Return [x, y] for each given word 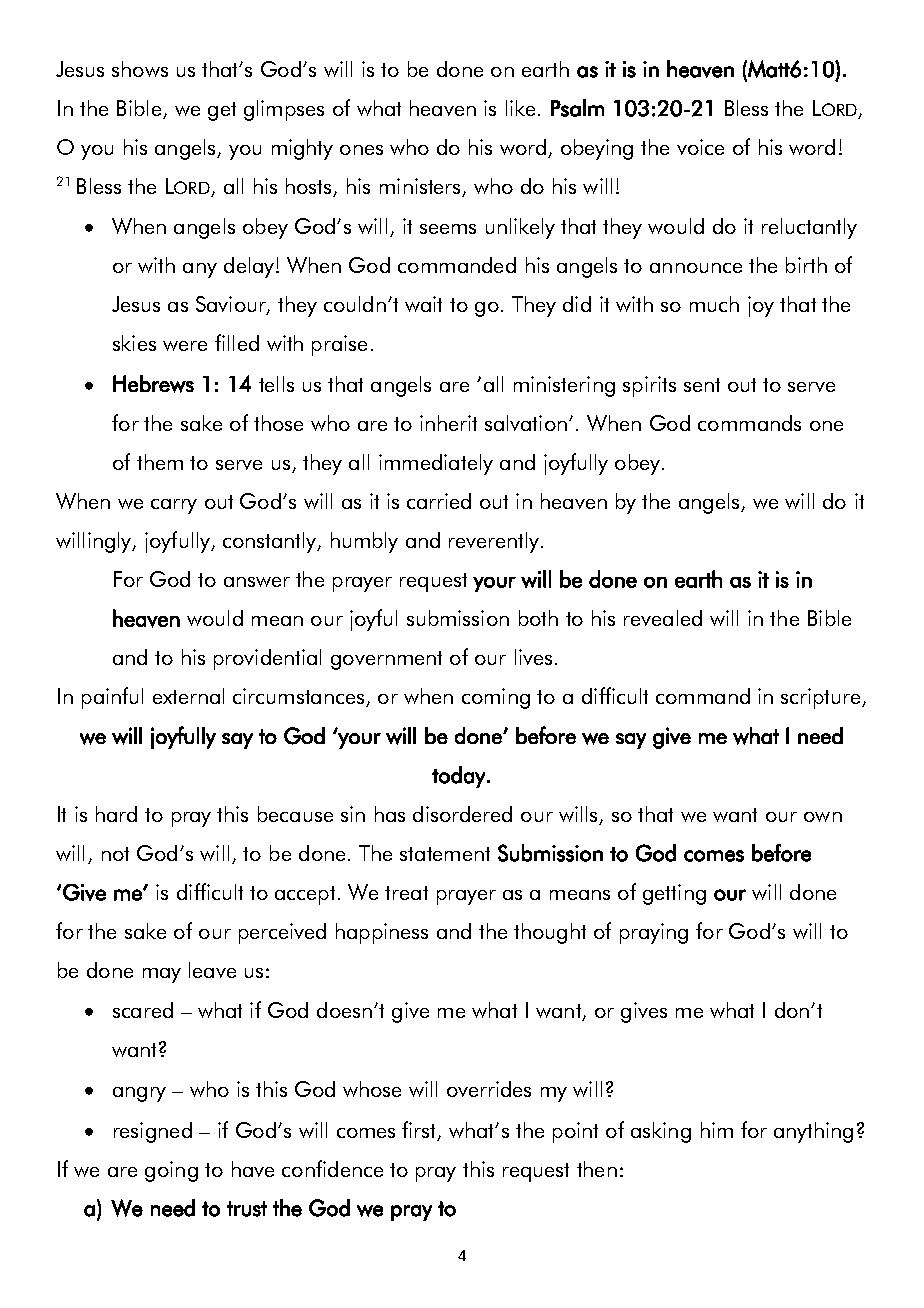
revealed [663, 618]
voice [700, 147]
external [188, 696]
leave [212, 970]
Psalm [577, 108]
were [185, 346]
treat [406, 893]
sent [702, 385]
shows [140, 69]
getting [674, 894]
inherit [448, 423]
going [171, 1171]
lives [533, 657]
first [420, 1130]
